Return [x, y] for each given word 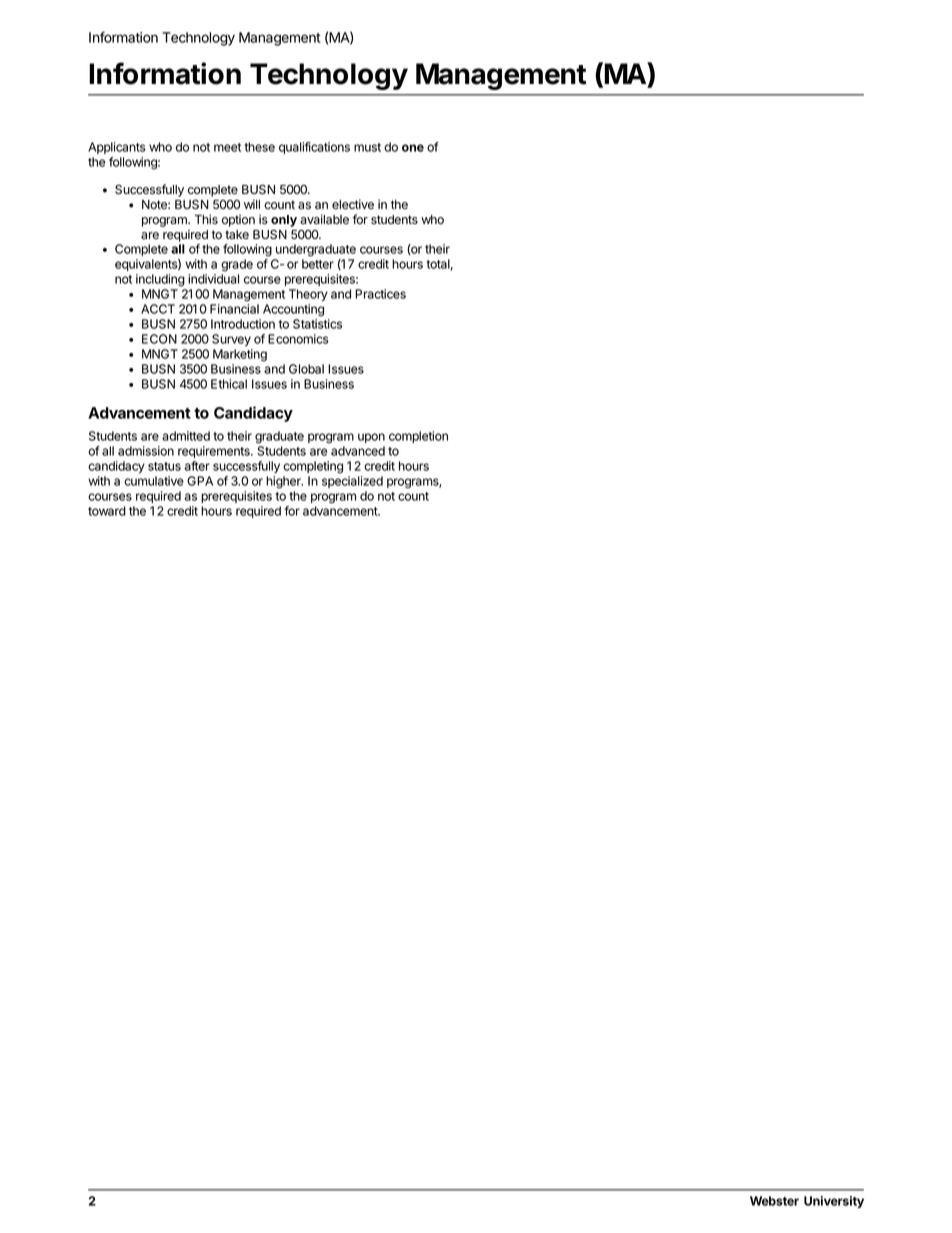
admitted [186, 436]
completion [418, 437]
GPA [200, 481]
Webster [774, 1201]
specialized [352, 482]
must [367, 147]
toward [107, 511]
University [834, 1202]
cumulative [154, 481]
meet [227, 147]
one [413, 148]
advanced [358, 451]
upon [371, 438]
